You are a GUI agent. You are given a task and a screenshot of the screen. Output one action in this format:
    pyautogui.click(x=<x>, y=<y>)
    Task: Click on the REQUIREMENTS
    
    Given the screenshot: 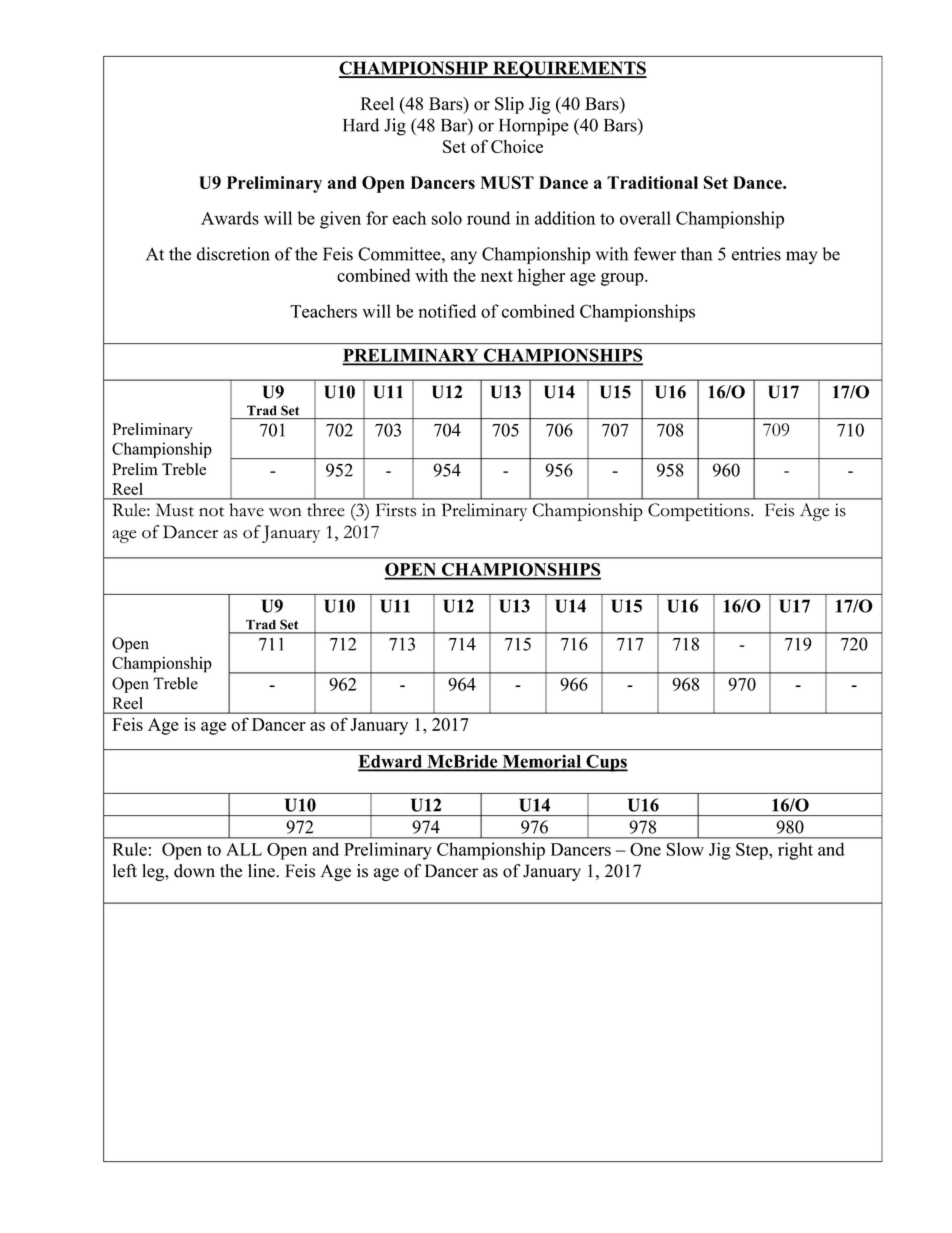 What is the action you would take?
    pyautogui.click(x=569, y=69)
